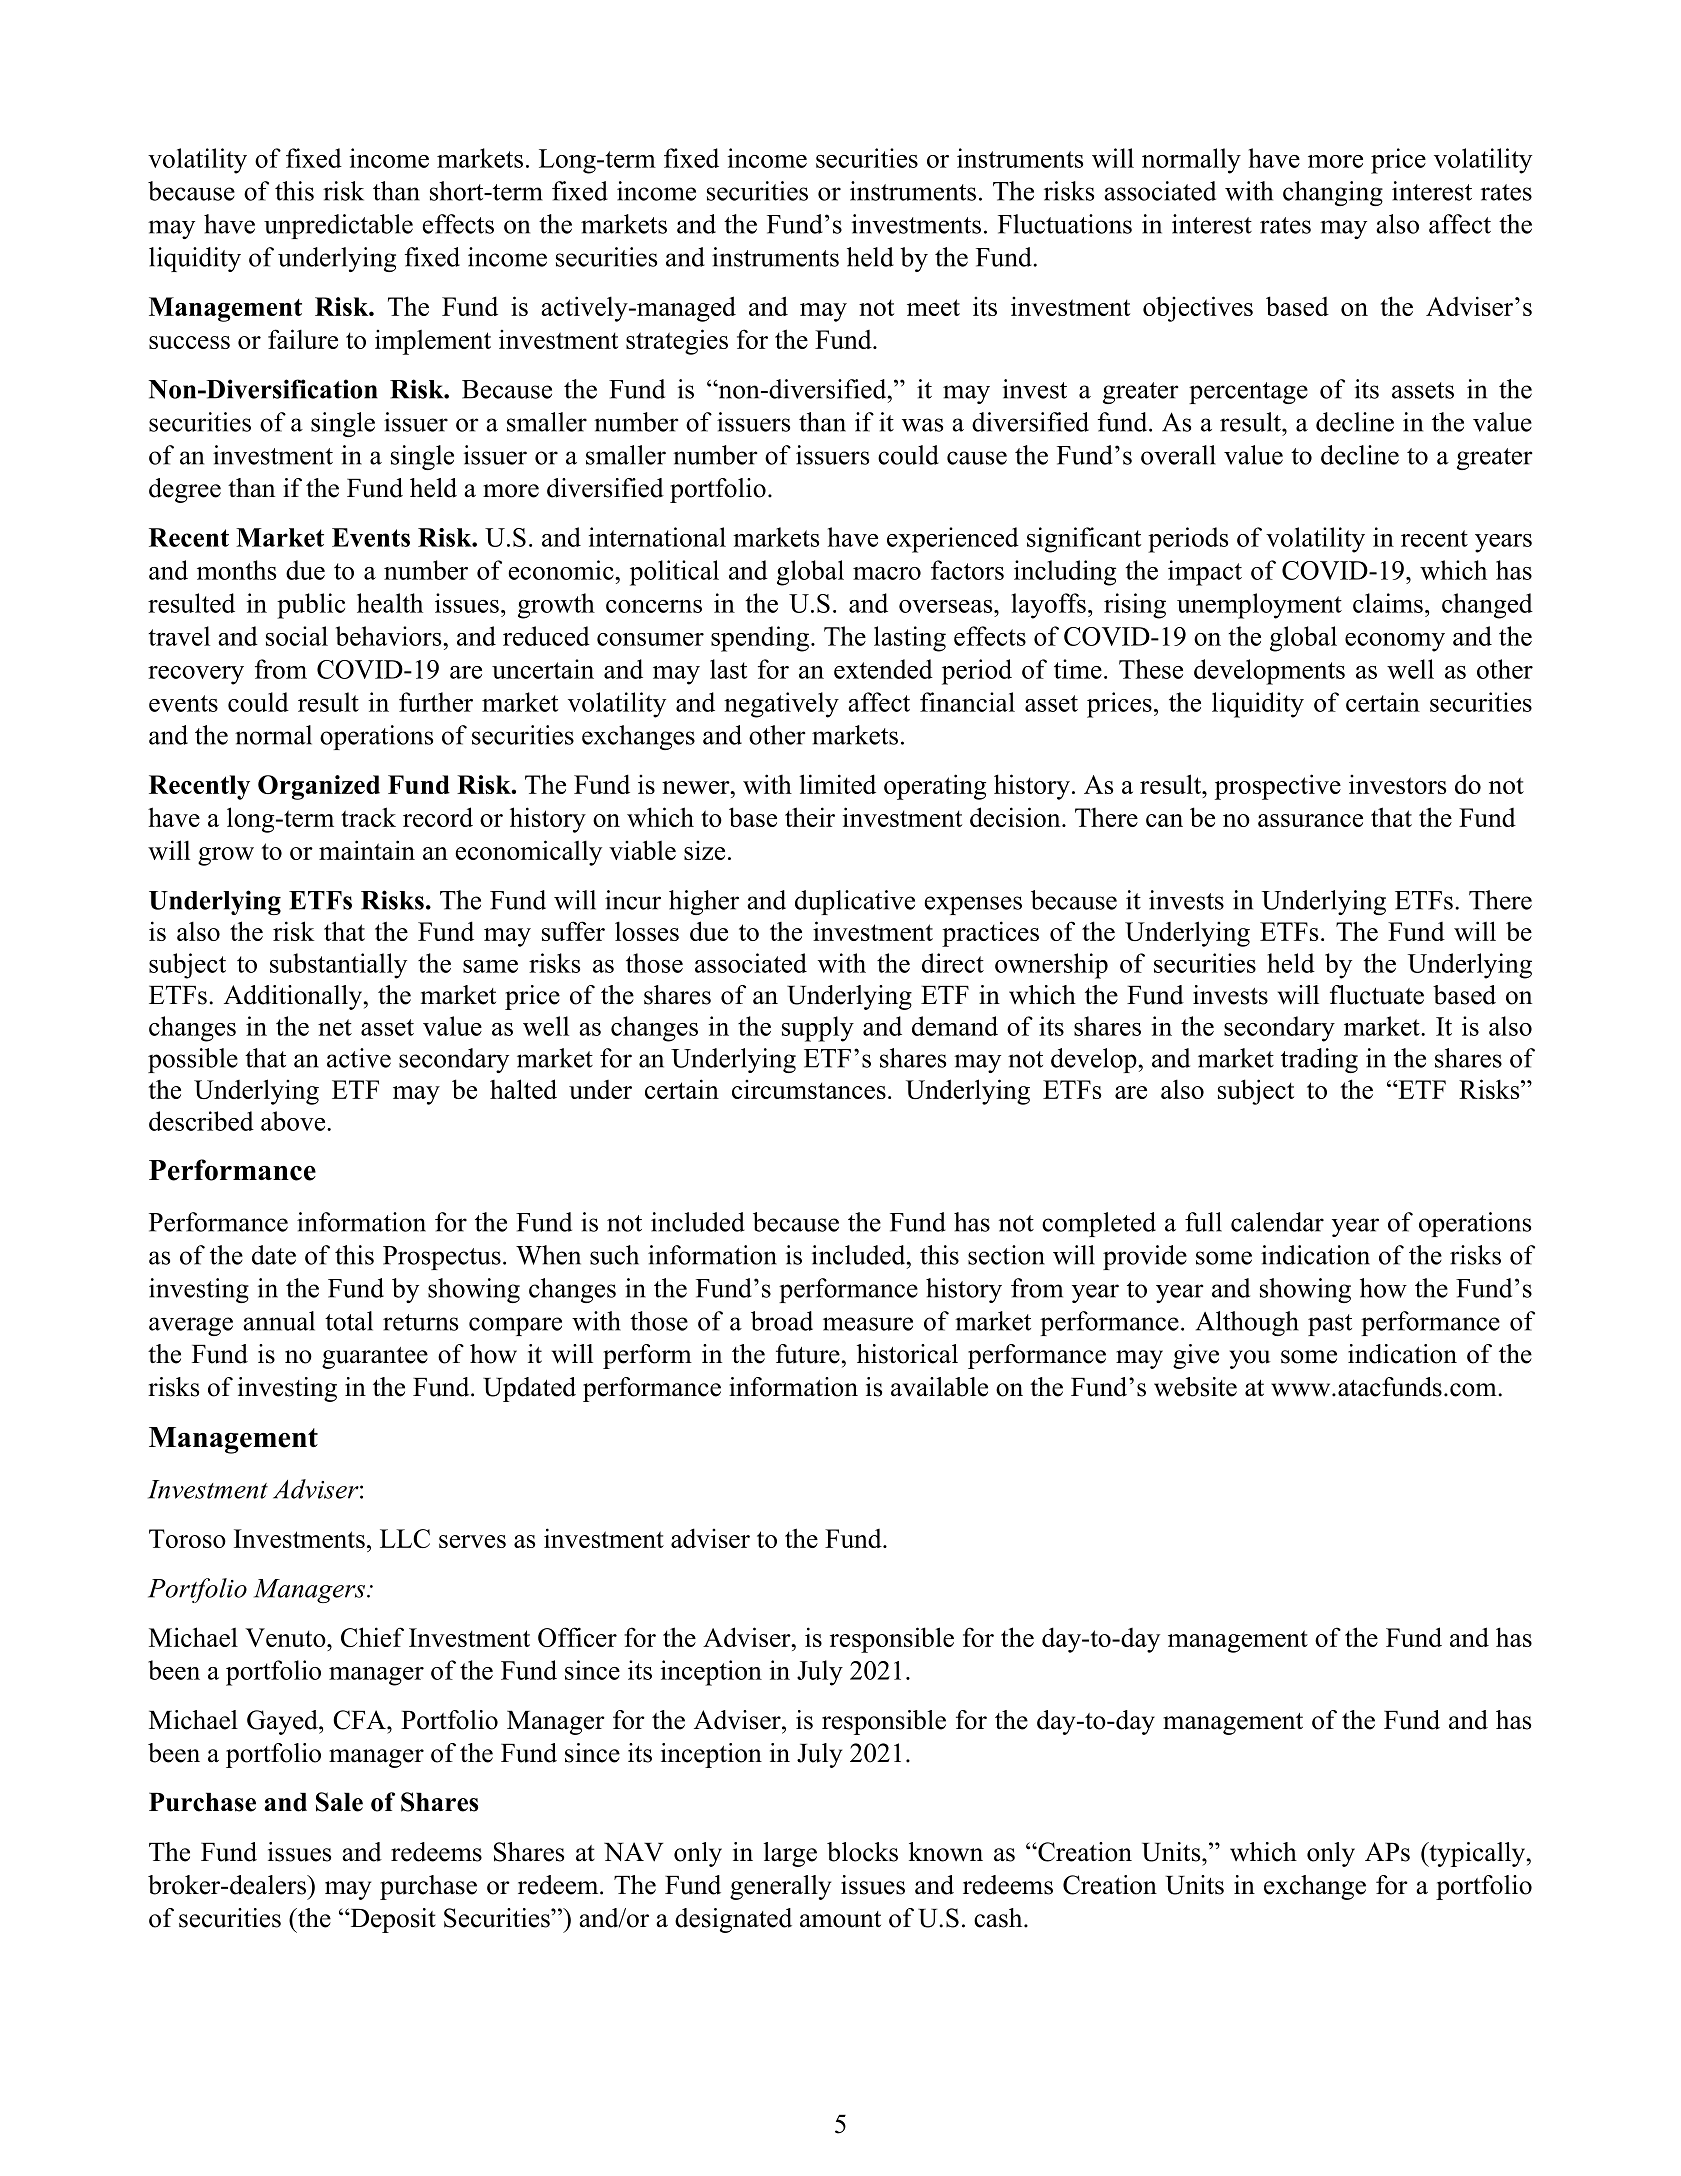  Describe the element at coordinates (338, 226) in the page. I see `unpredictable` at that location.
